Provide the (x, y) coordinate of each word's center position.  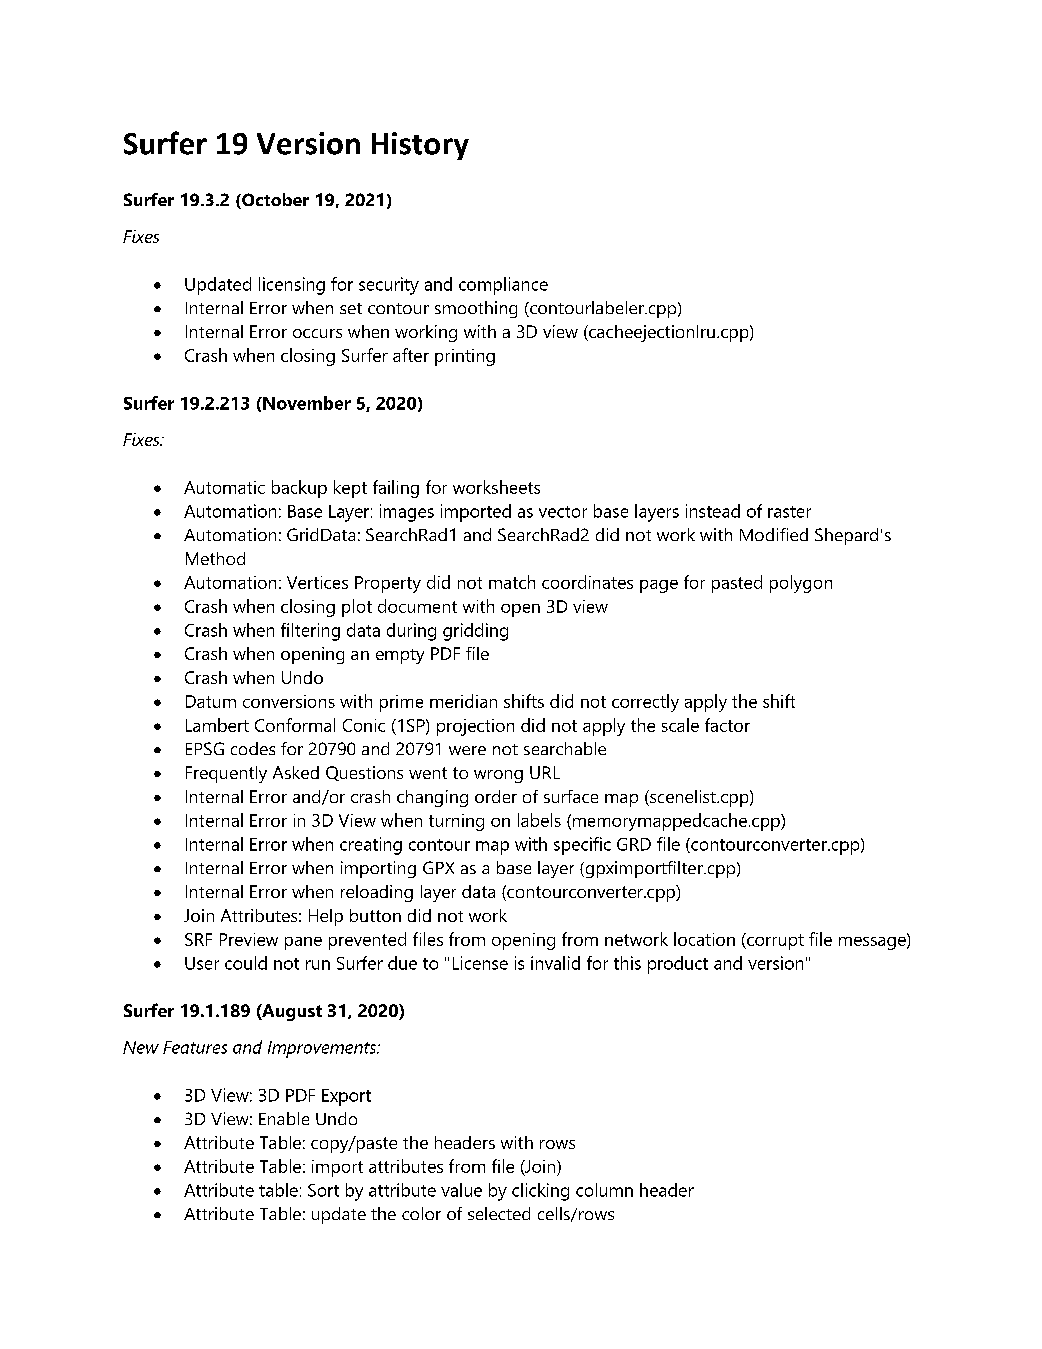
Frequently (226, 774)
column (604, 1190)
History (420, 146)
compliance (503, 286)
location (704, 939)
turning (456, 822)
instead (713, 511)
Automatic (224, 487)
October (274, 201)
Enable (284, 1118)
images (407, 513)
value (461, 1190)
